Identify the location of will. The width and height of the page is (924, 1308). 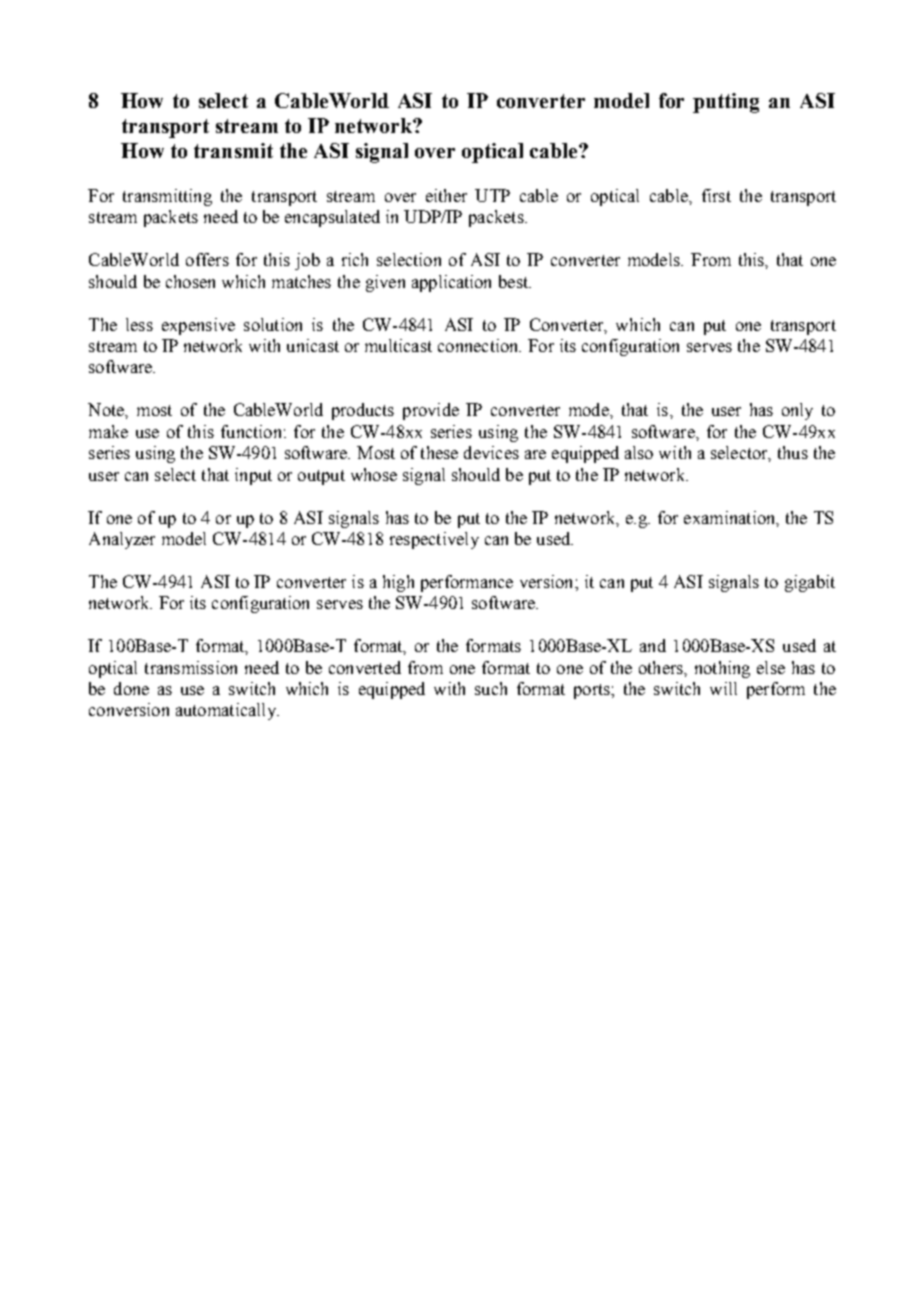
(723, 688).
